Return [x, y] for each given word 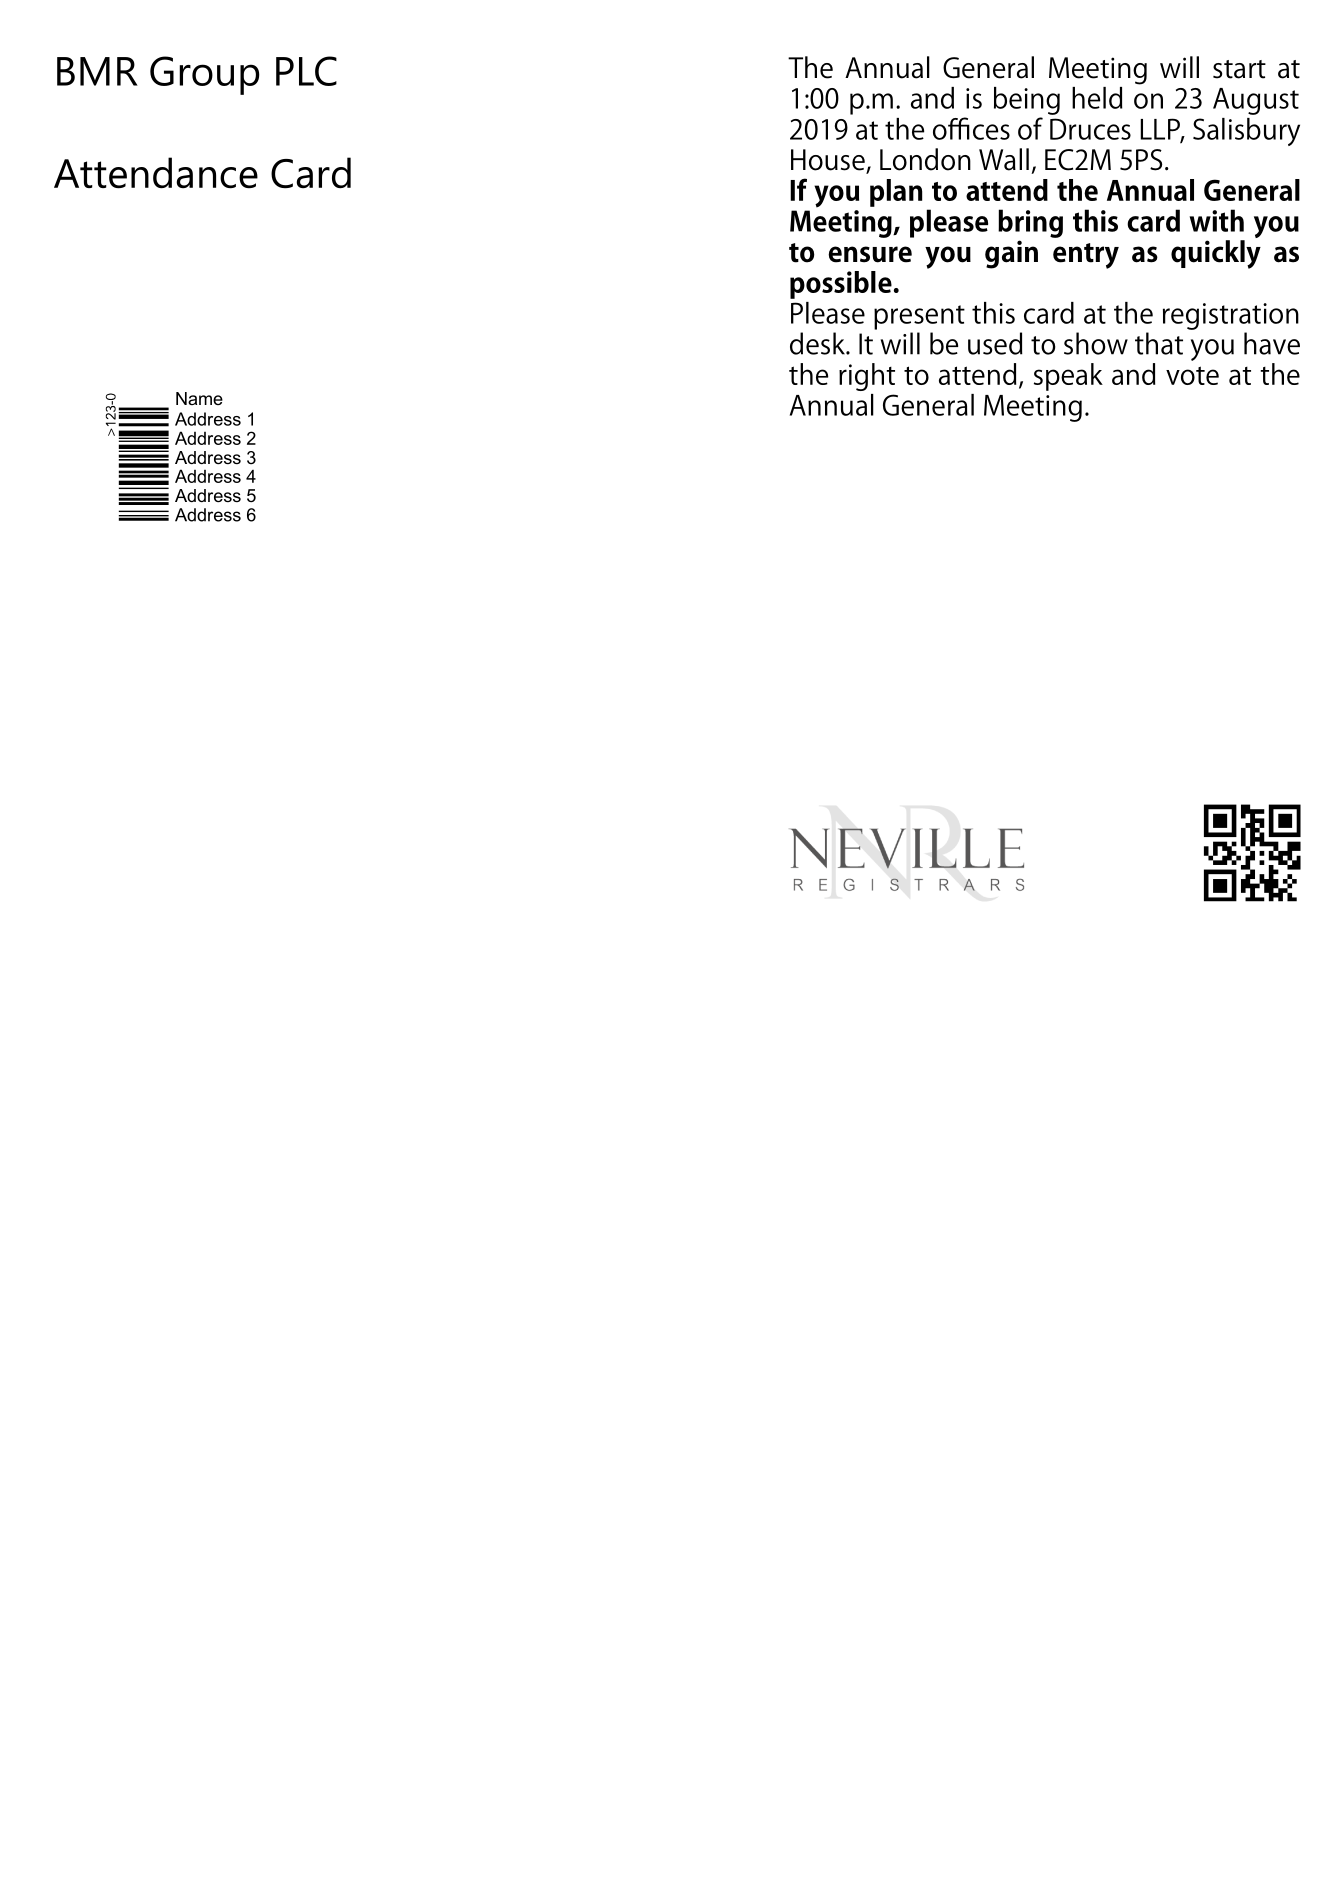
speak [1068, 377]
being [1027, 101]
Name [199, 398]
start [1239, 69]
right [867, 377]
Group [205, 75]
